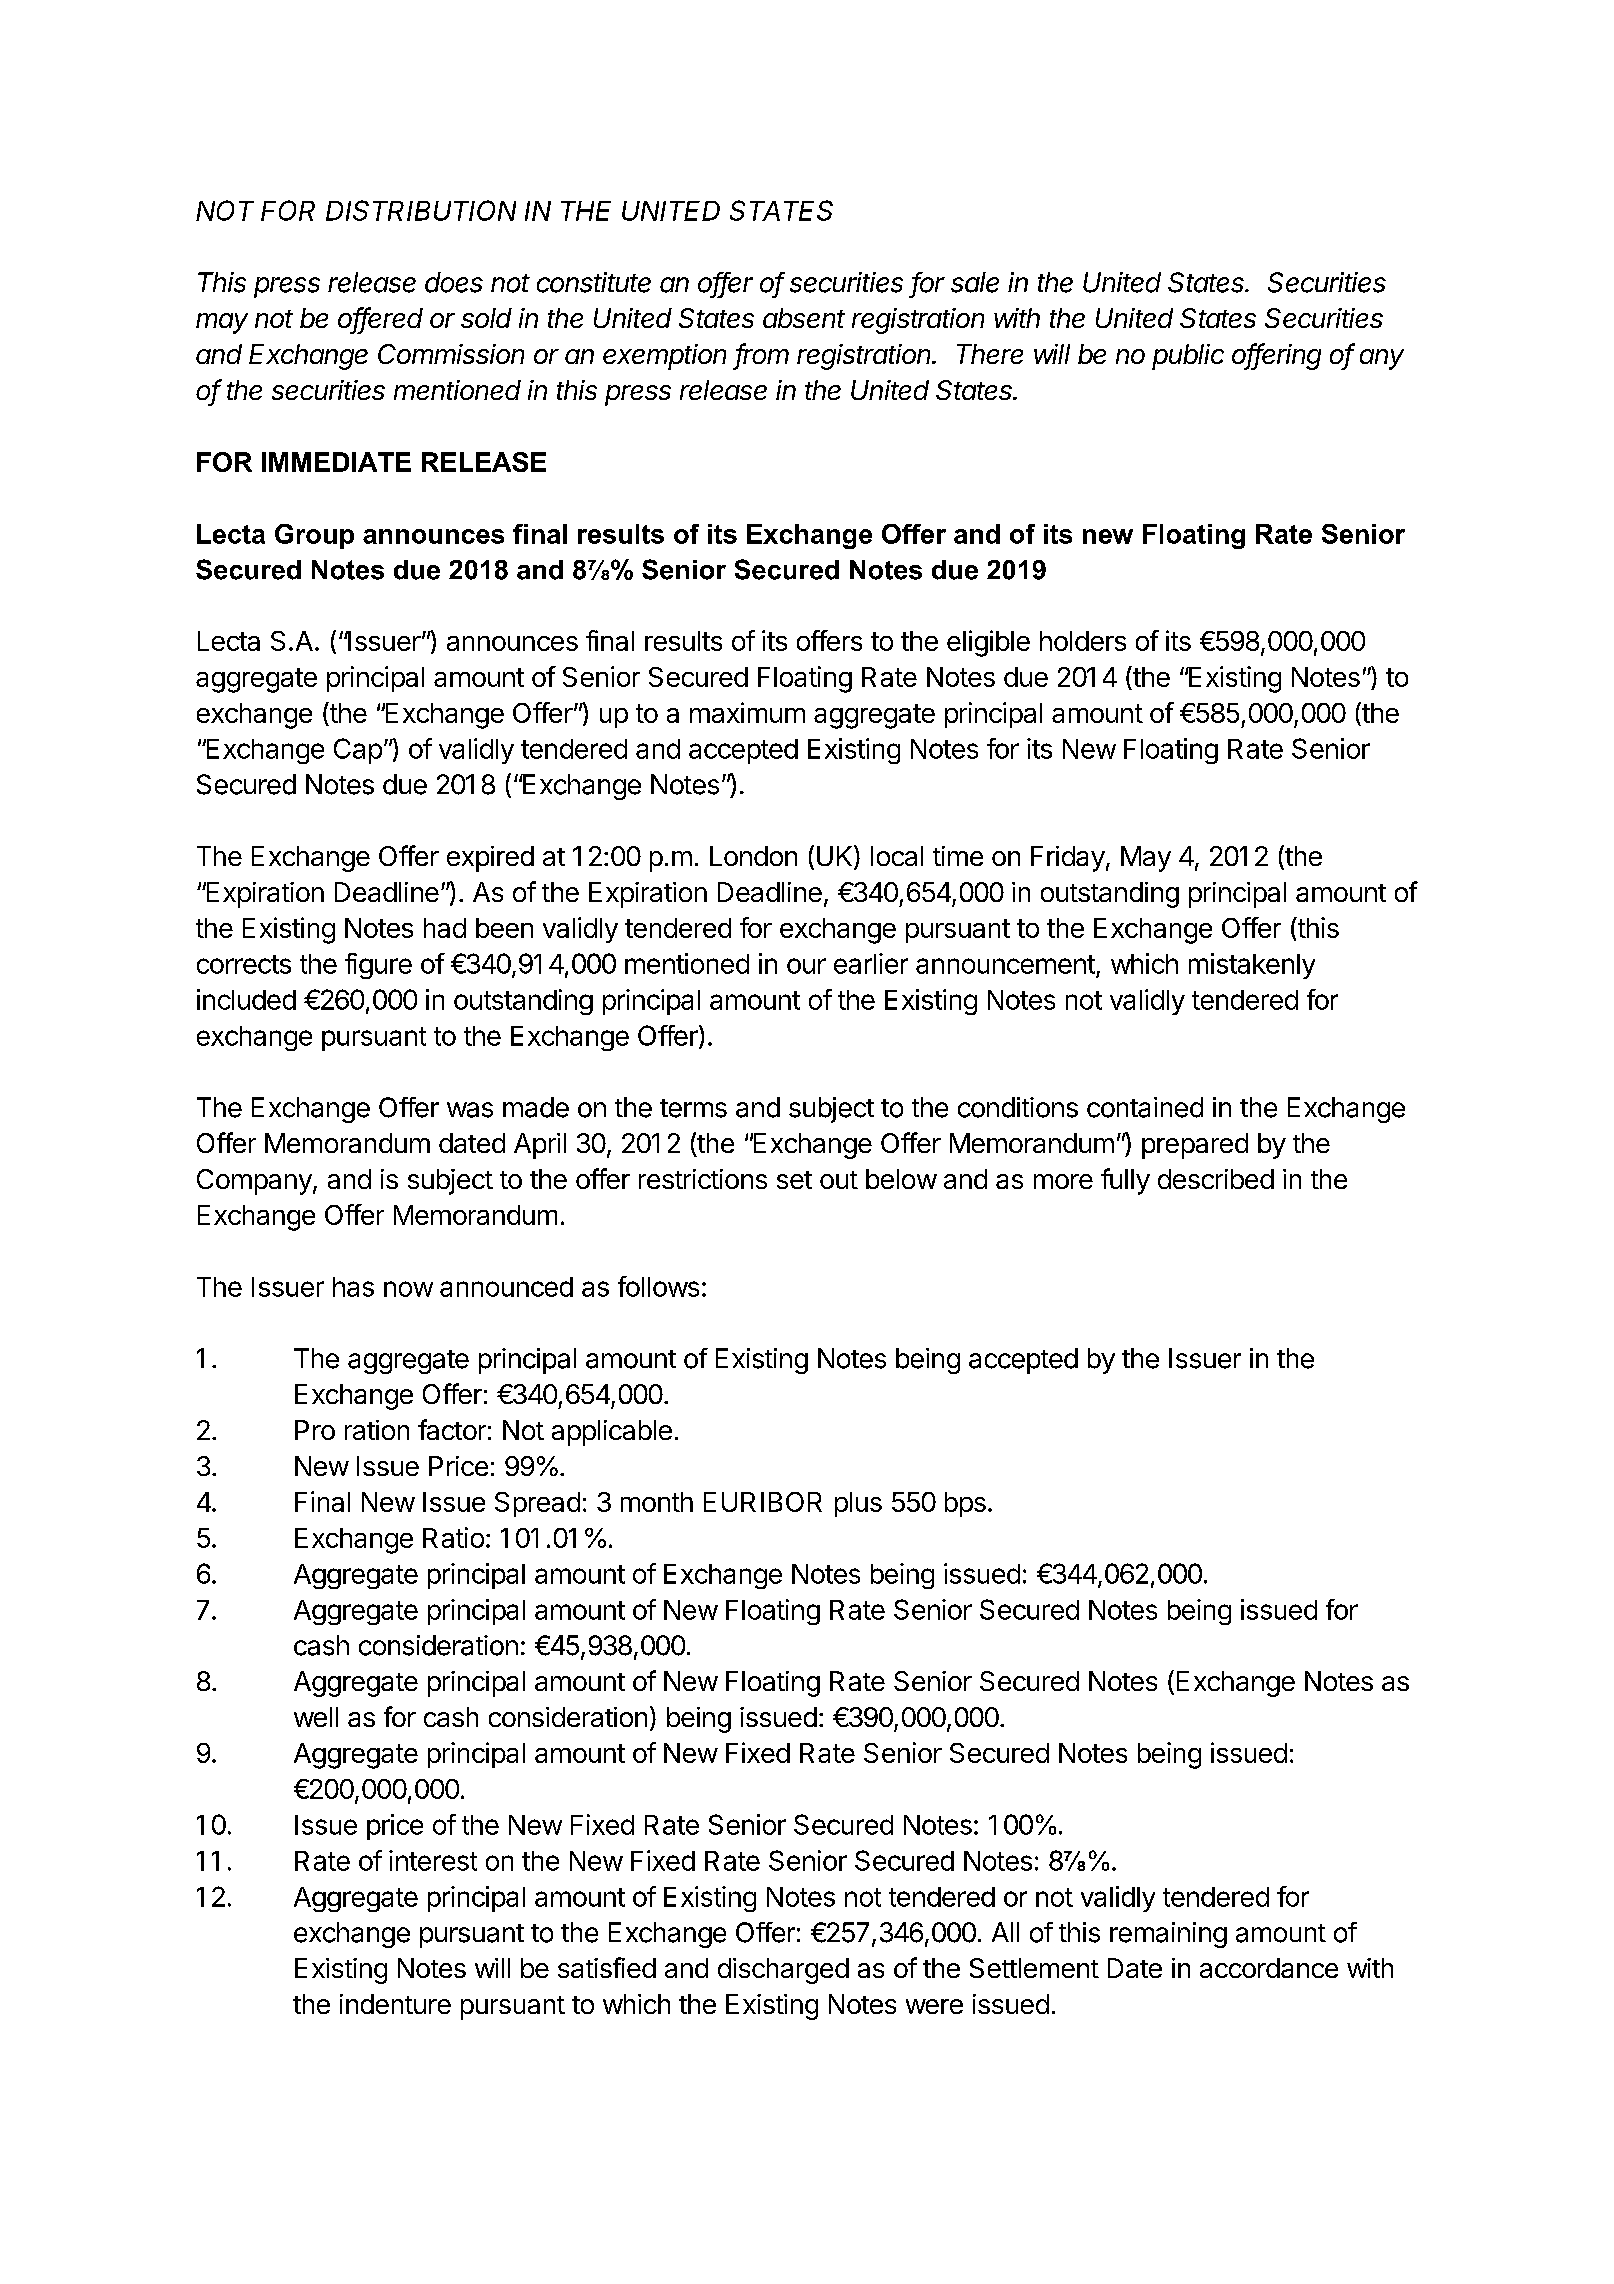 This image has height=2284, width=1614. I want to click on terms, so click(693, 1108).
